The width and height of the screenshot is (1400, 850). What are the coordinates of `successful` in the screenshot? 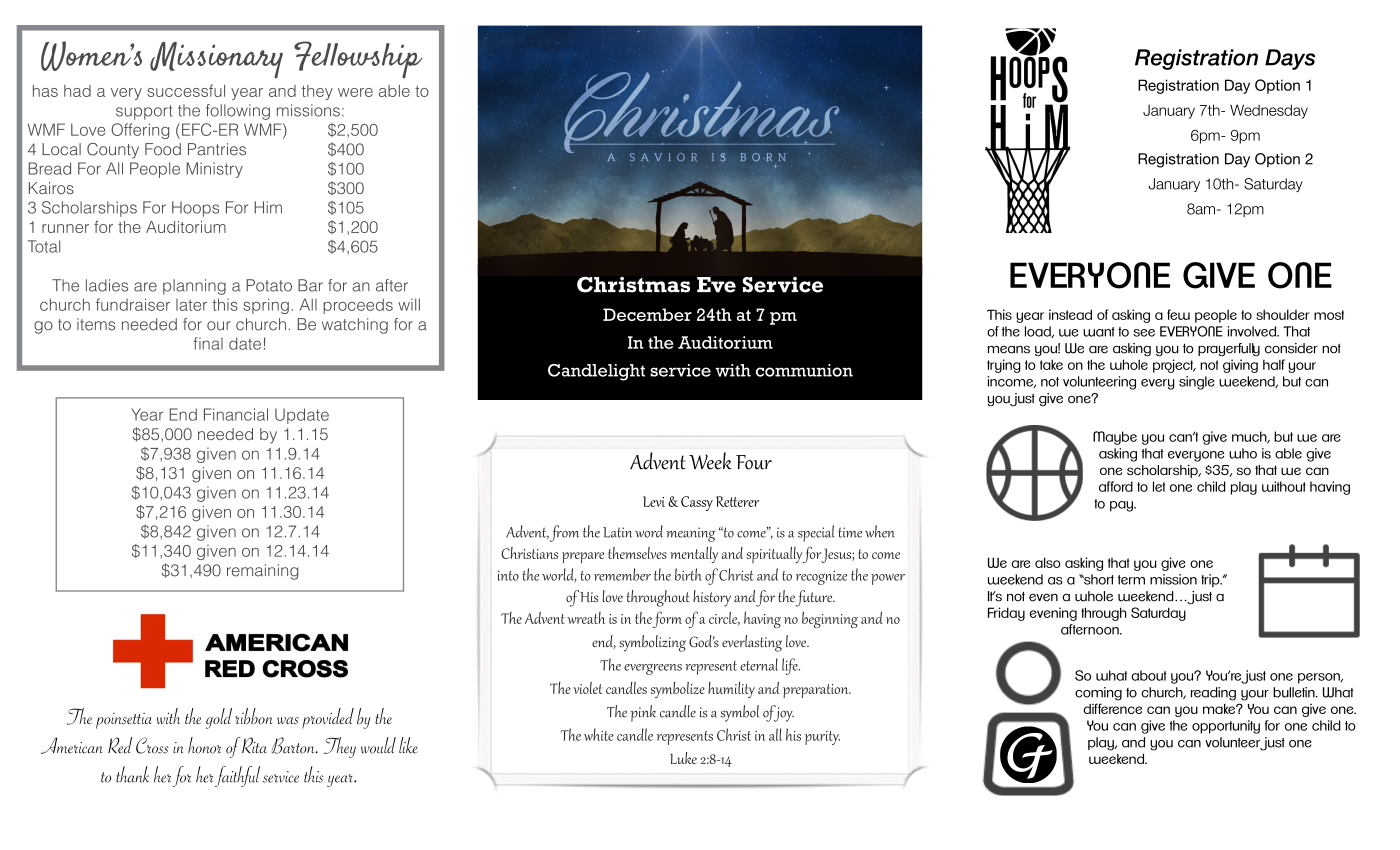 It's located at (186, 90).
